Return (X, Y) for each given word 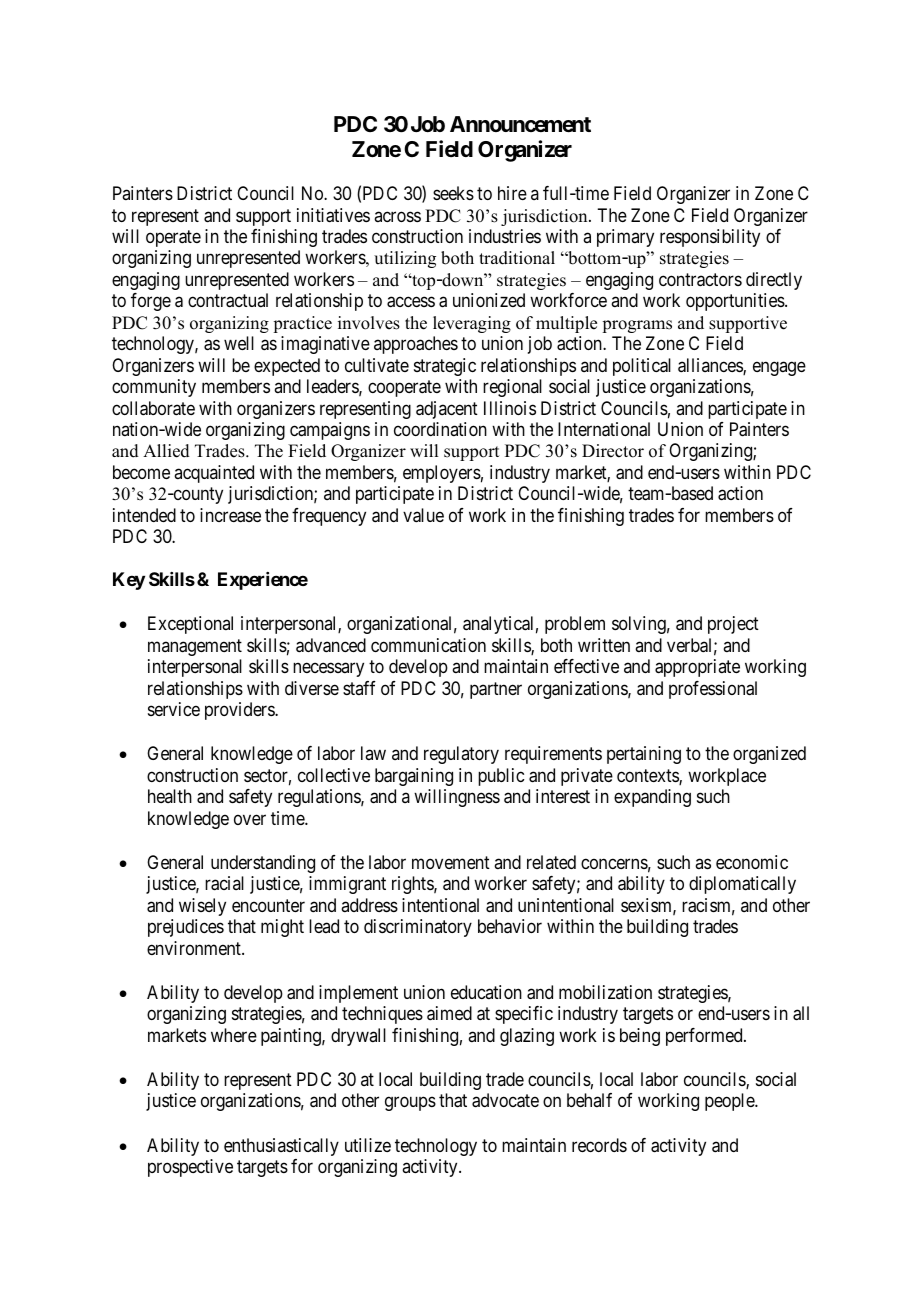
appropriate (697, 668)
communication (428, 645)
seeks (453, 193)
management (195, 647)
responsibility (710, 238)
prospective (190, 1168)
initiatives (333, 215)
